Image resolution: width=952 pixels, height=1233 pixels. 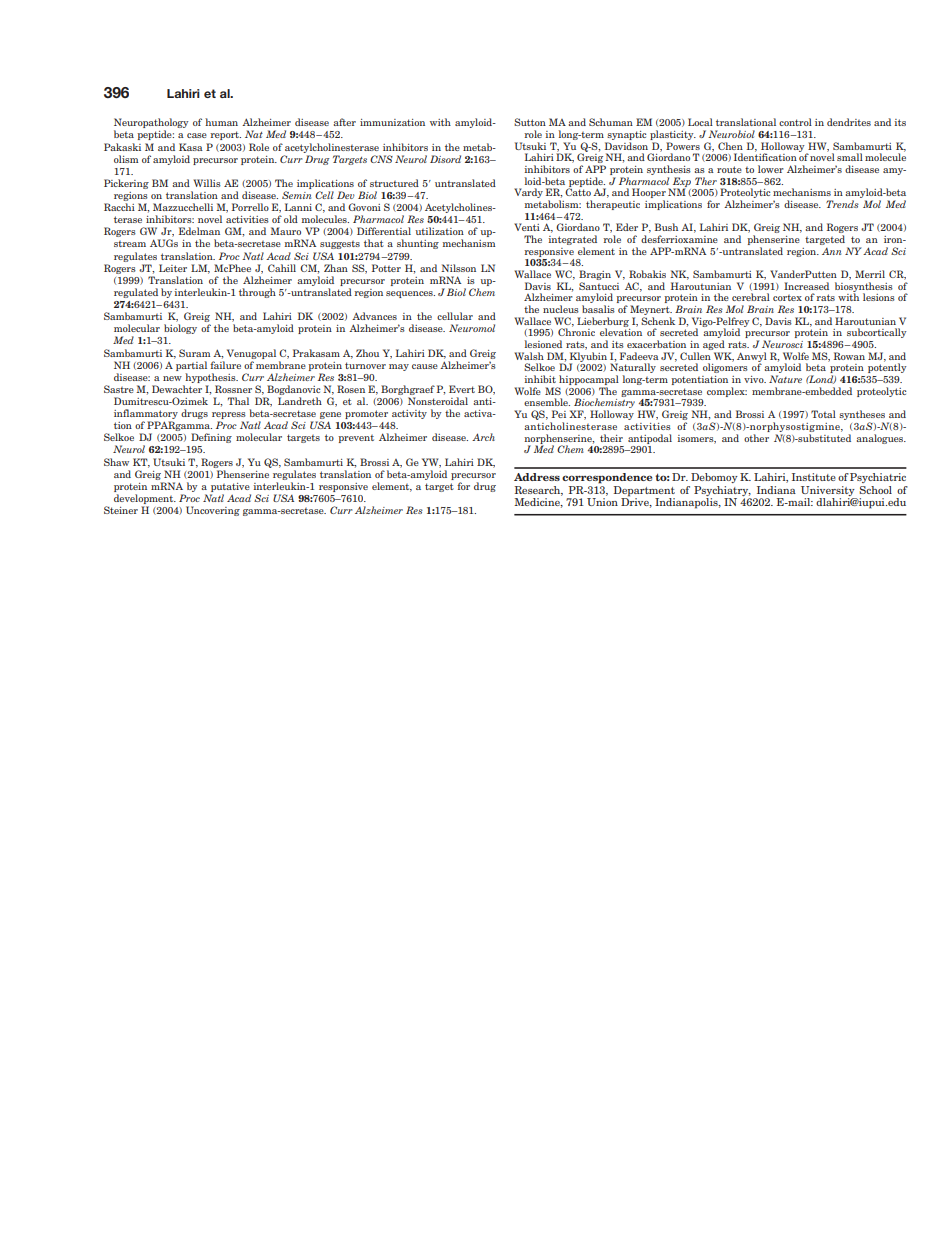 What do you see at coordinates (197, 135) in the screenshot?
I see `case` at bounding box center [197, 135].
